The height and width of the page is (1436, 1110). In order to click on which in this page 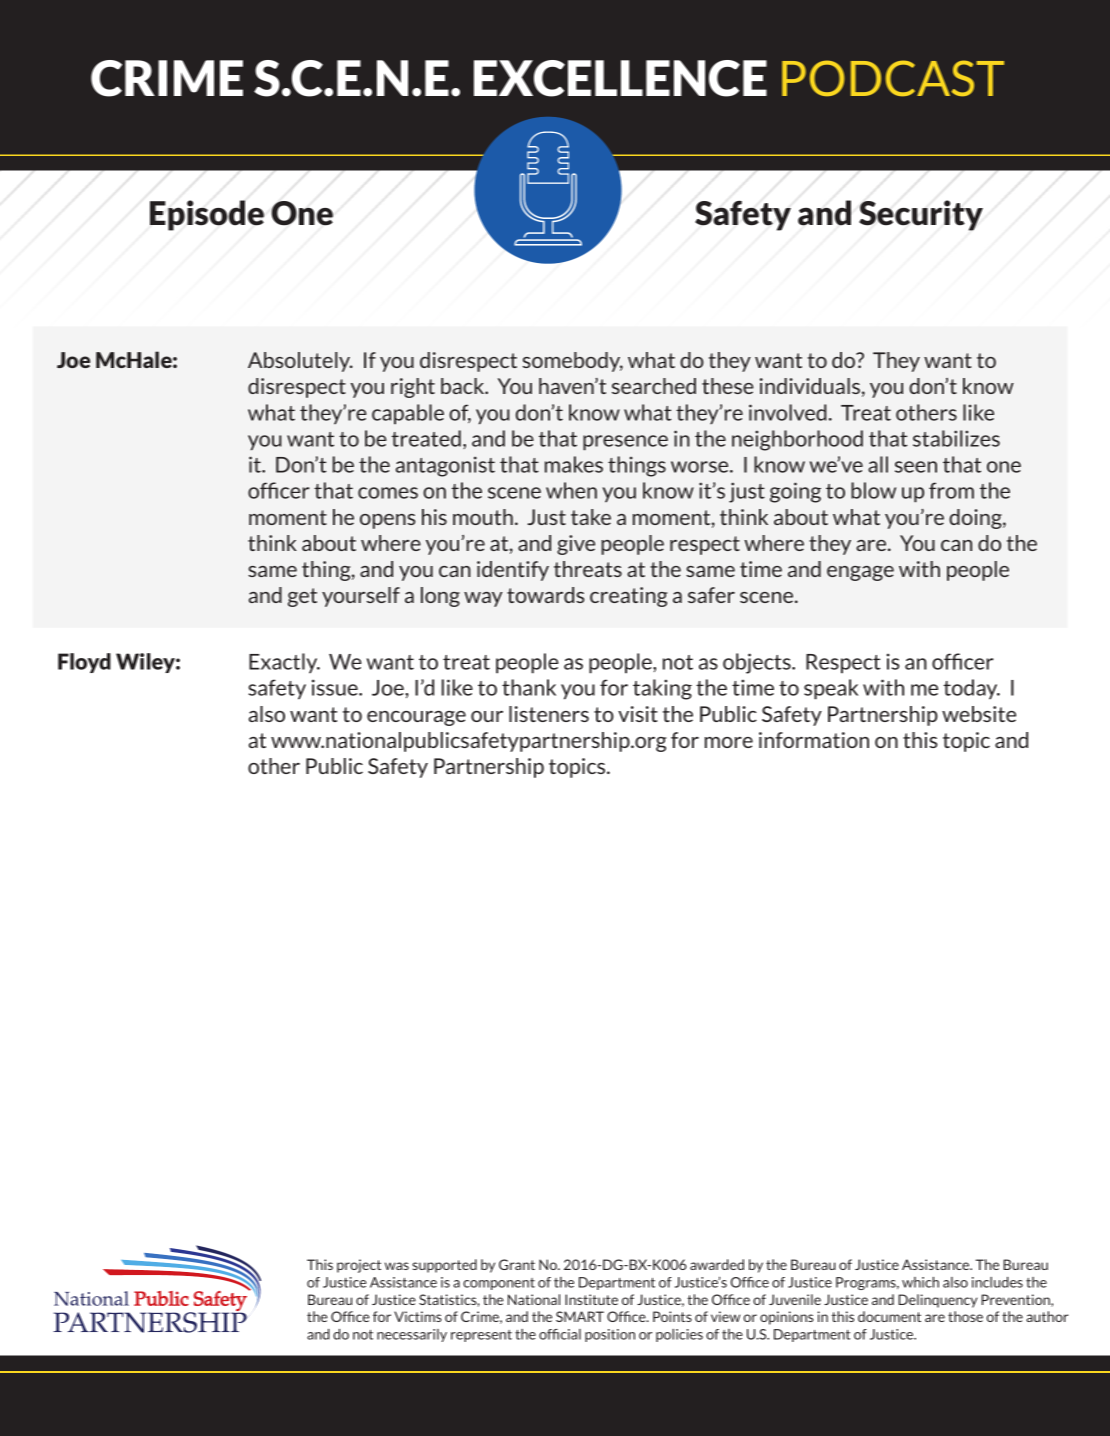, I will do `click(920, 1282)`.
